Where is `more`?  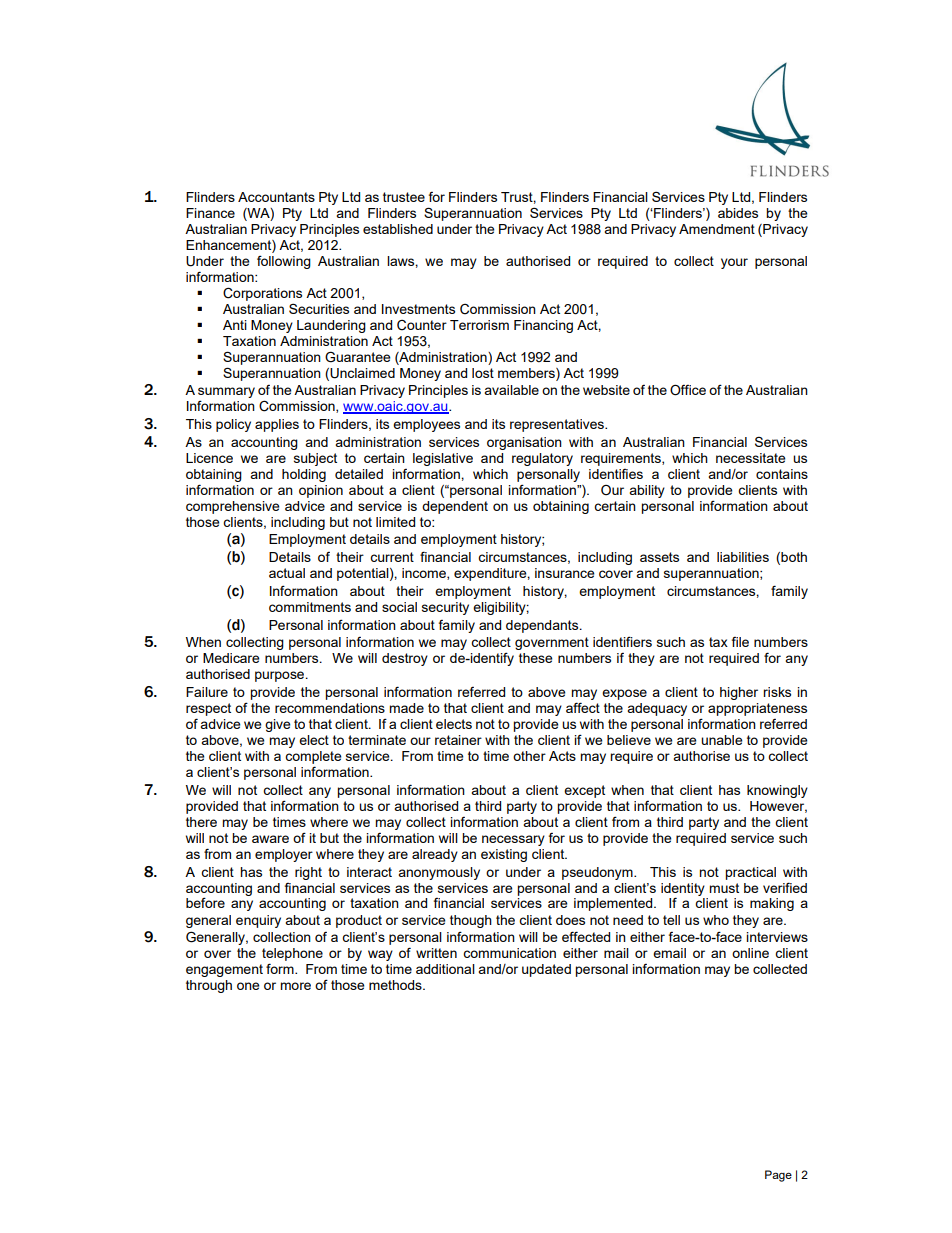 more is located at coordinates (295, 986).
